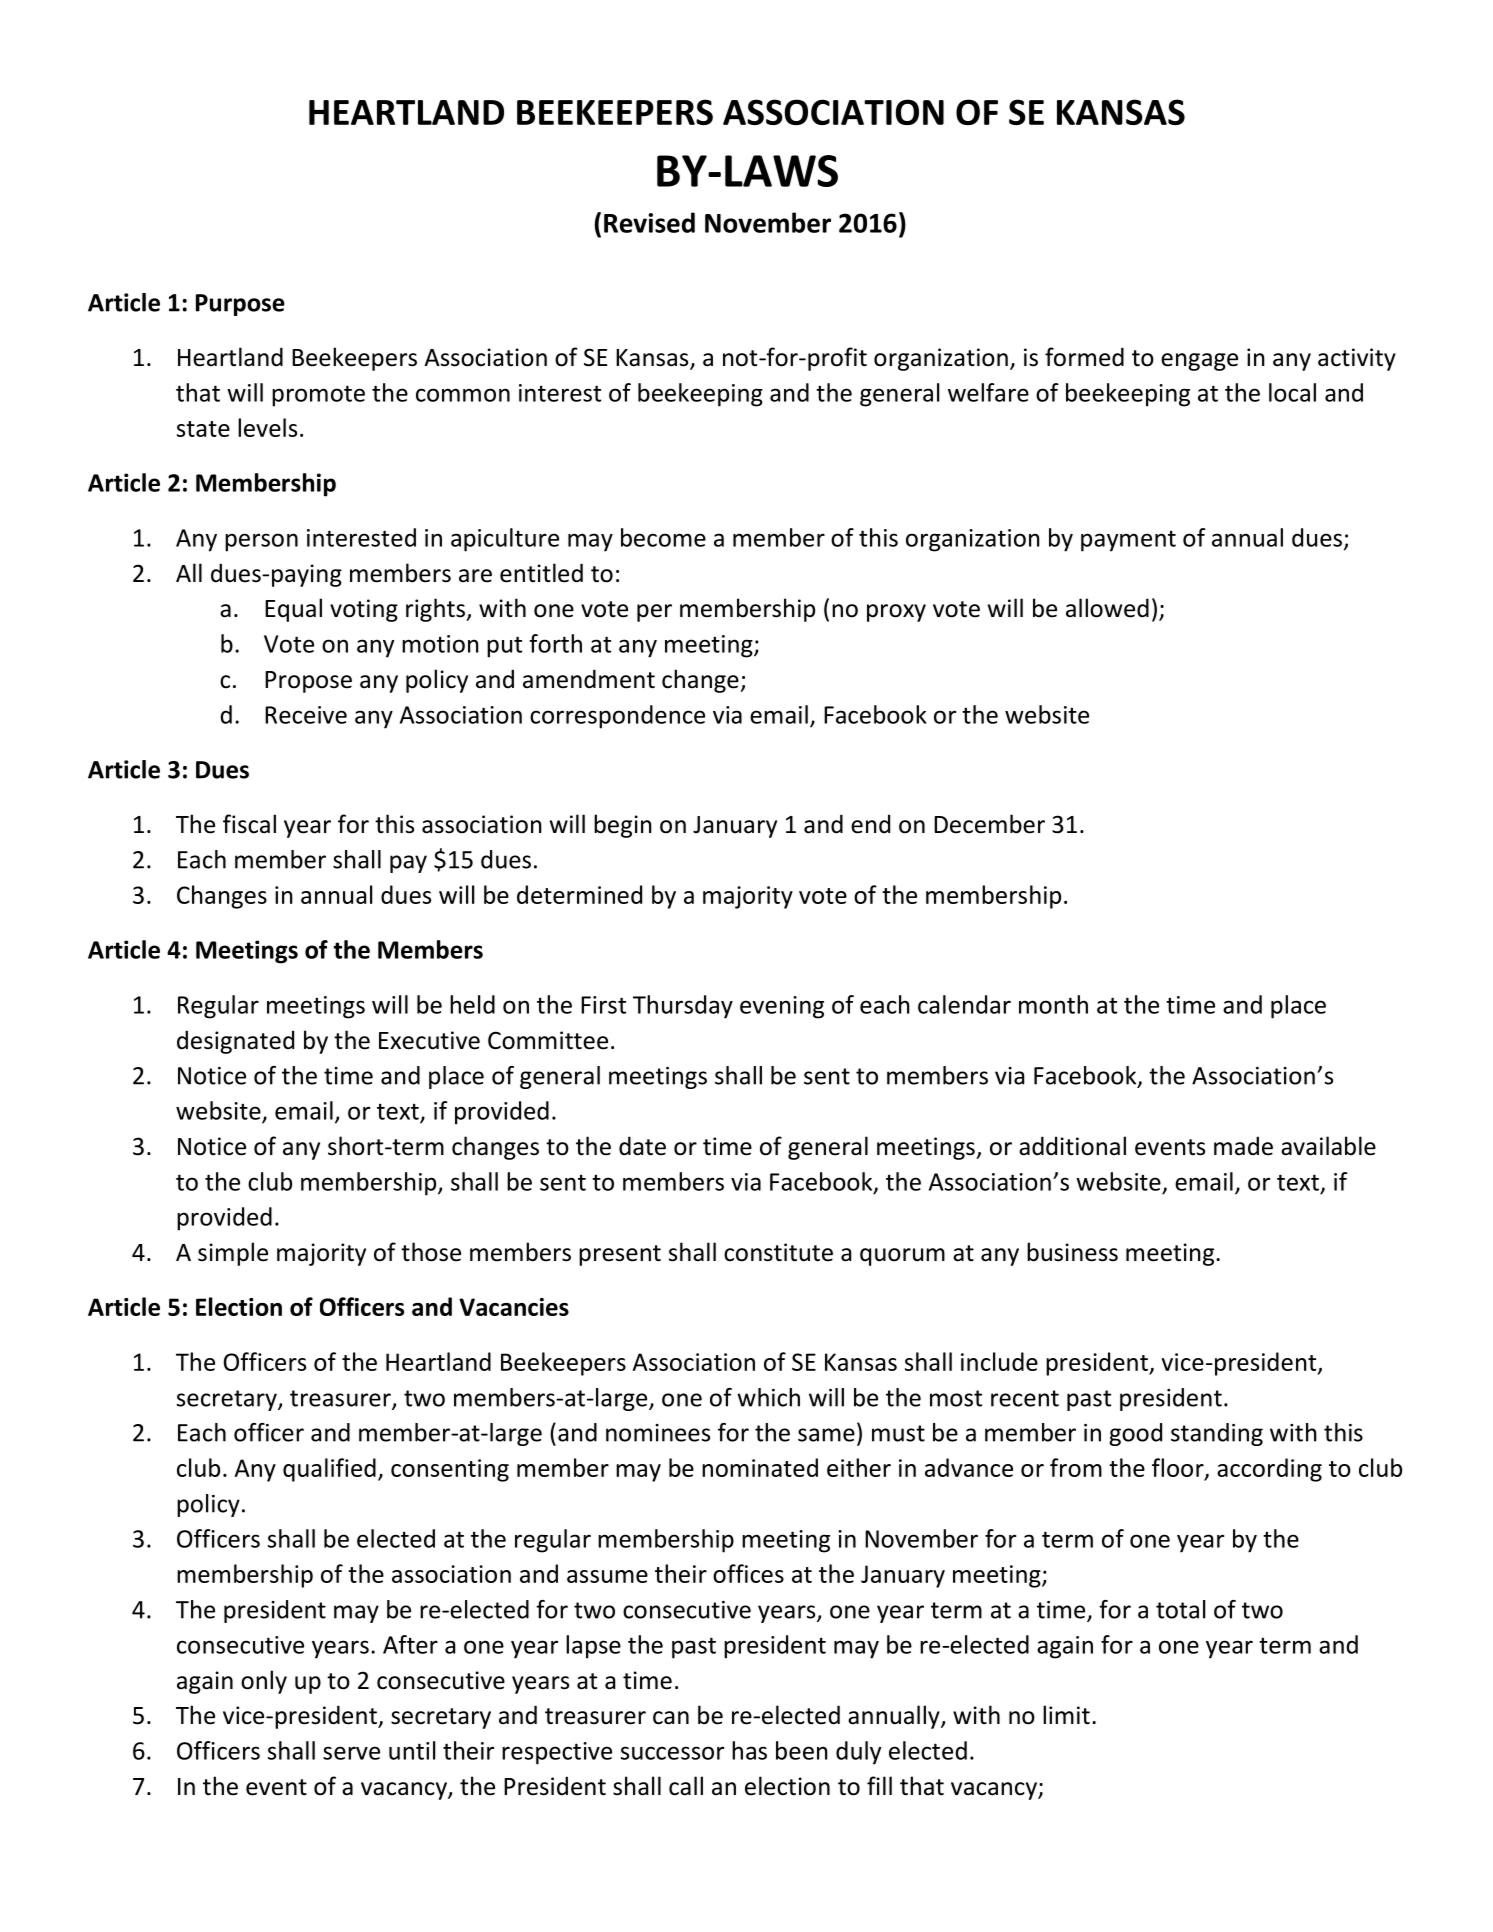  I want to click on Purpose, so click(240, 305).
